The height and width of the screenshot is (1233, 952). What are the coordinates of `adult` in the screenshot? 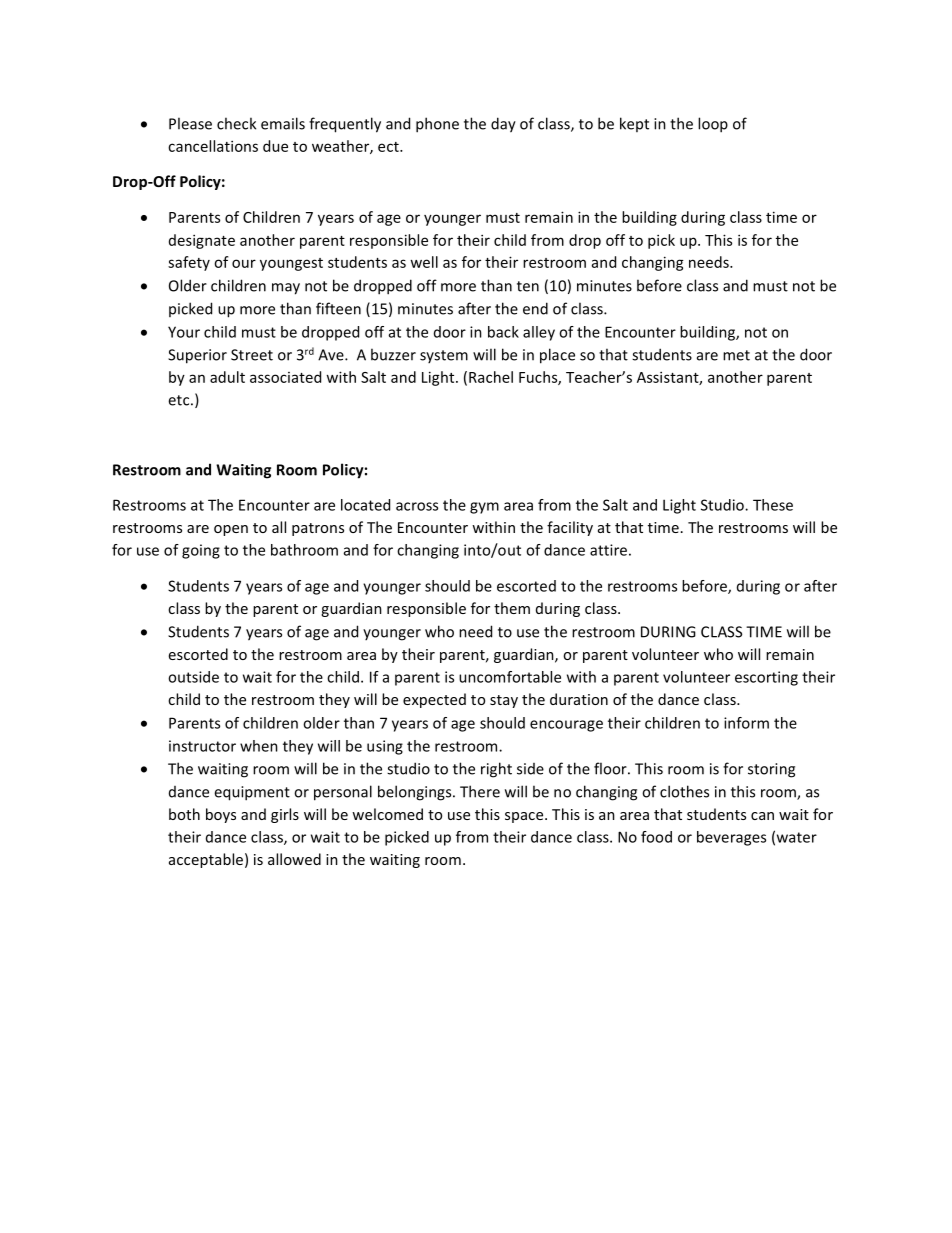 It's located at (227, 377).
